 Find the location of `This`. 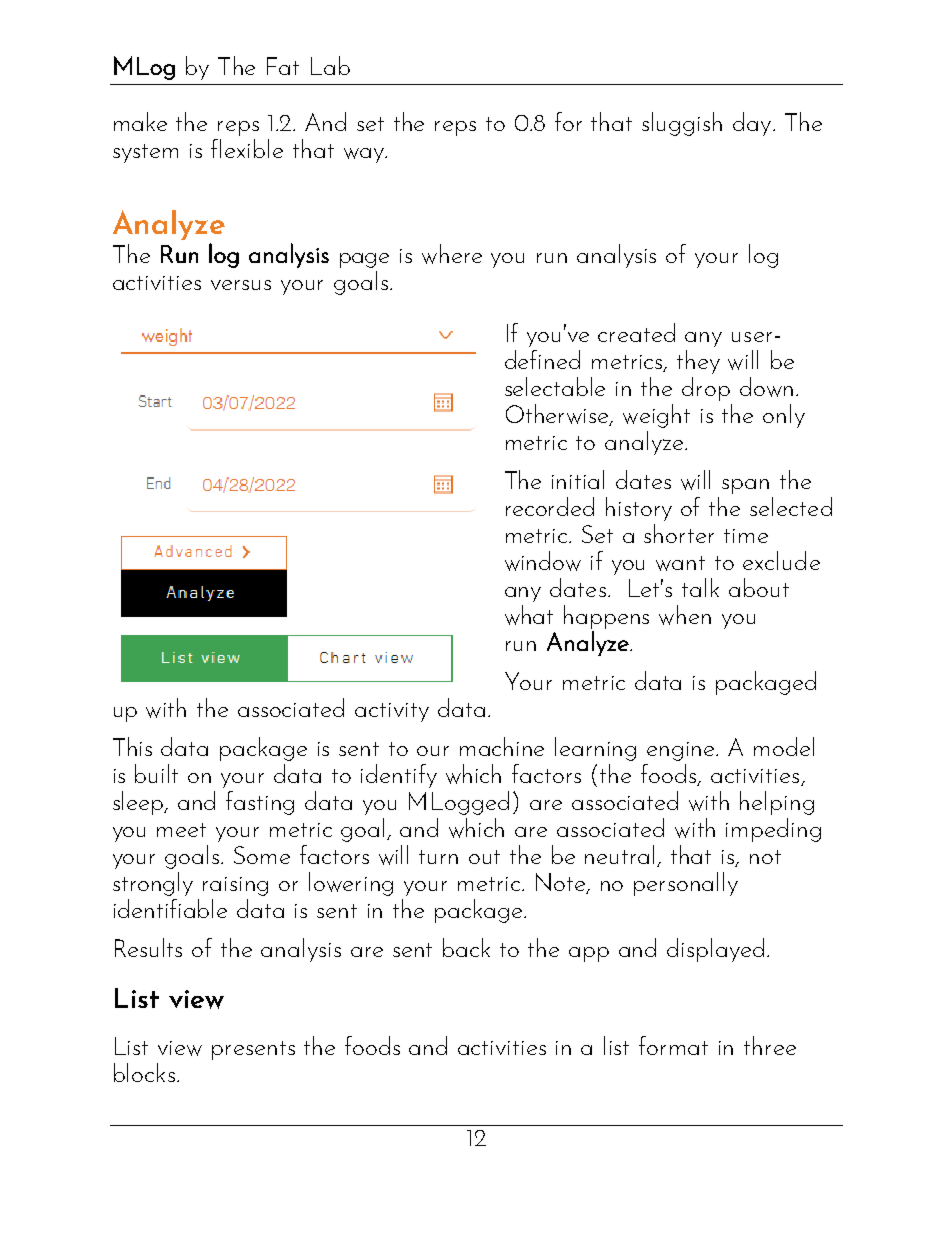

This is located at coordinates (132, 746).
